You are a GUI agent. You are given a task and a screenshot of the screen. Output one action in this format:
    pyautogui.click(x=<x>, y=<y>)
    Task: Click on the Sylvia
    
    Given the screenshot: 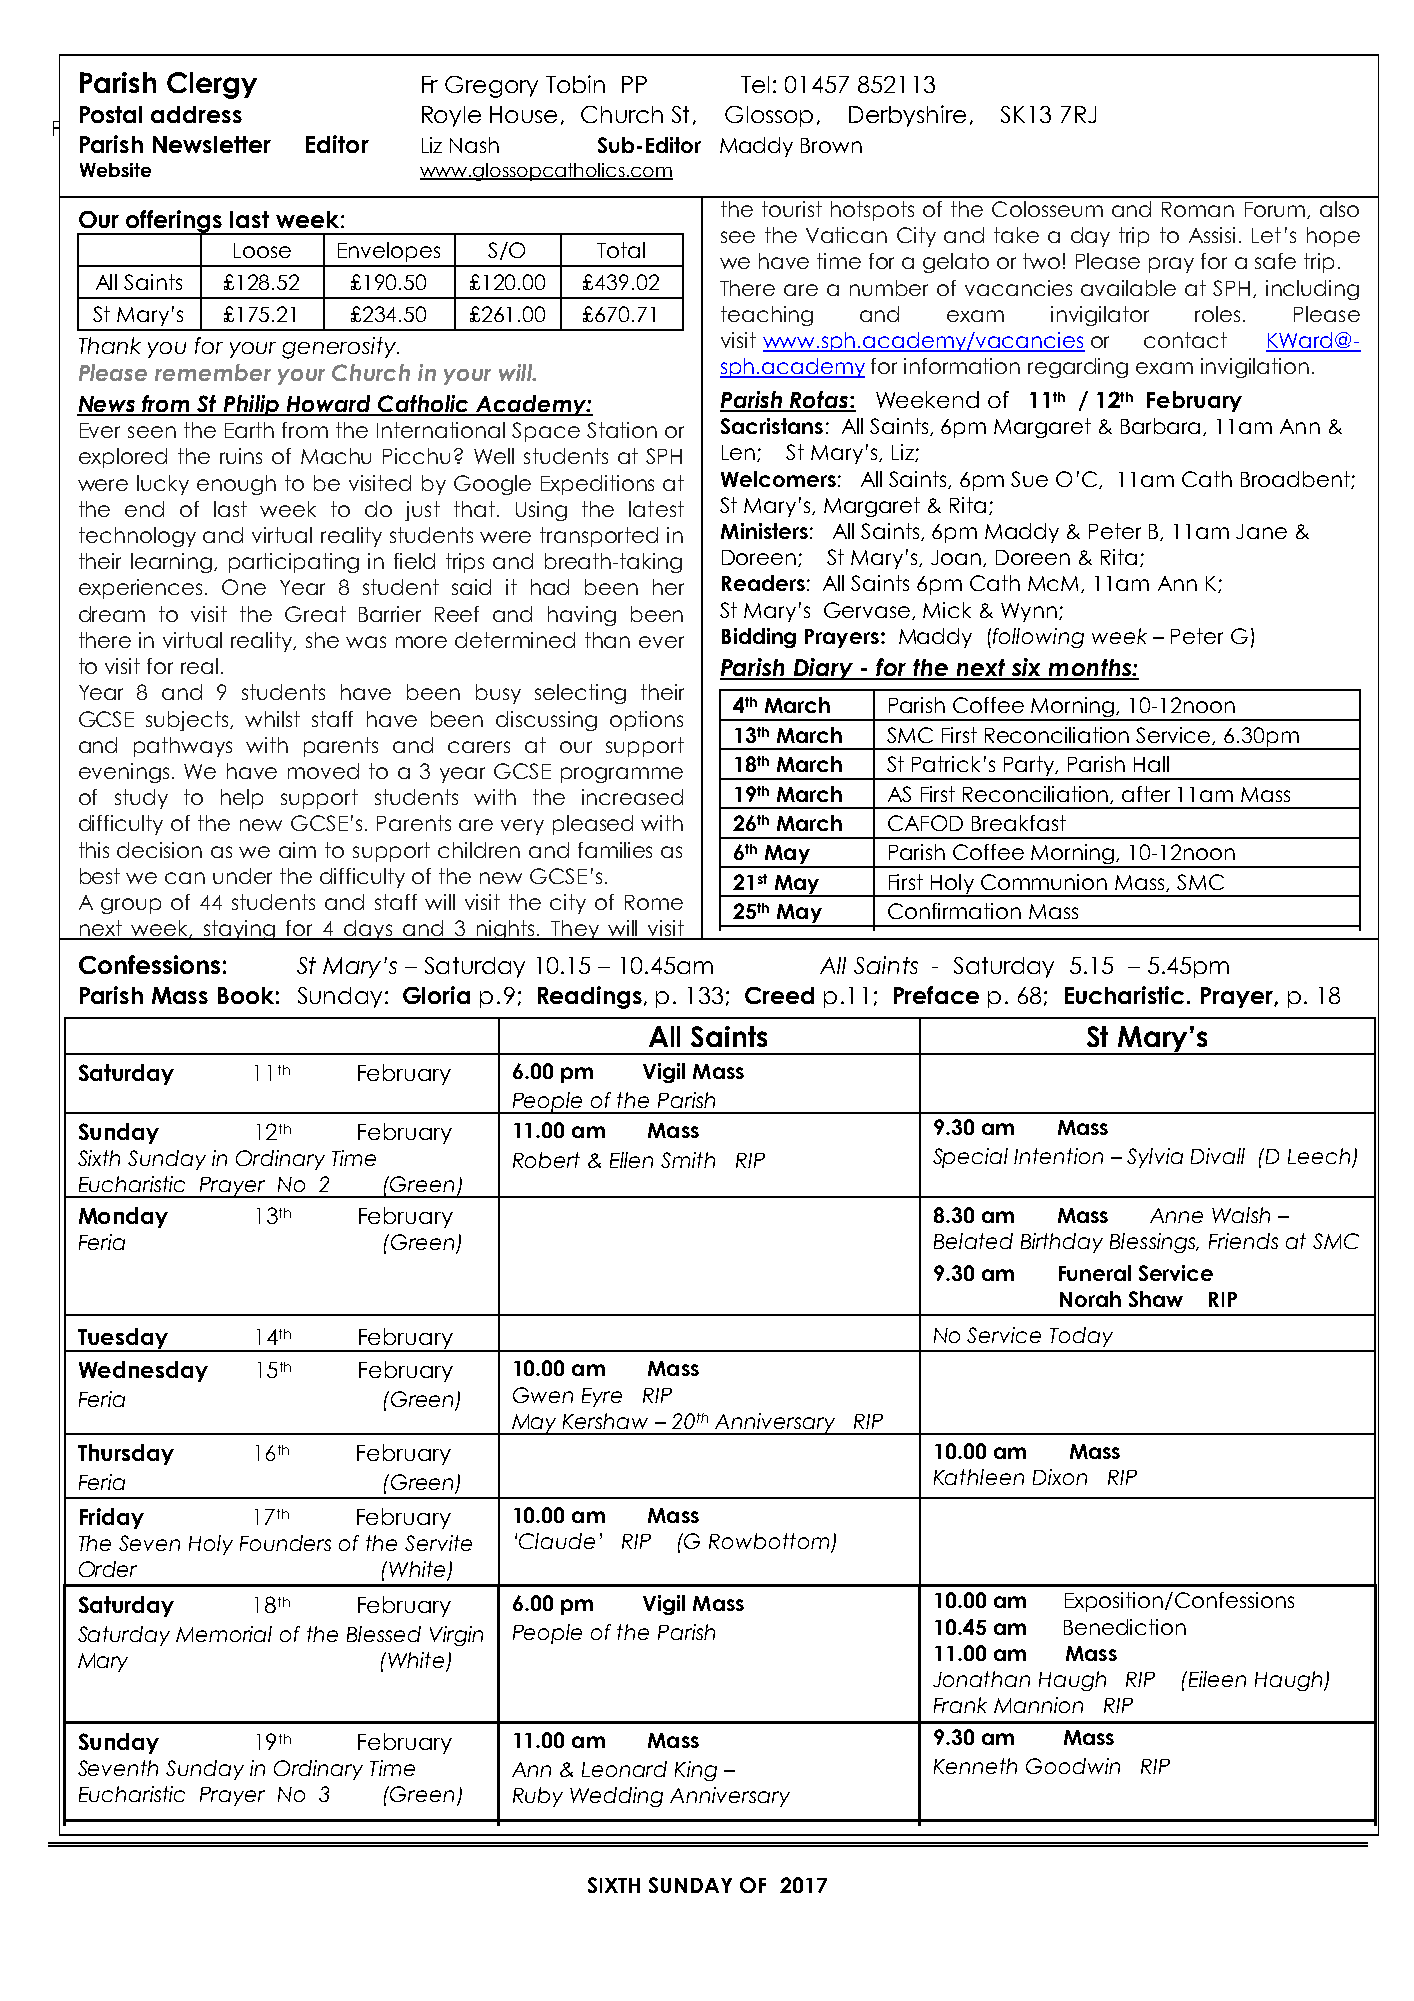 What is the action you would take?
    pyautogui.click(x=1155, y=1158)
